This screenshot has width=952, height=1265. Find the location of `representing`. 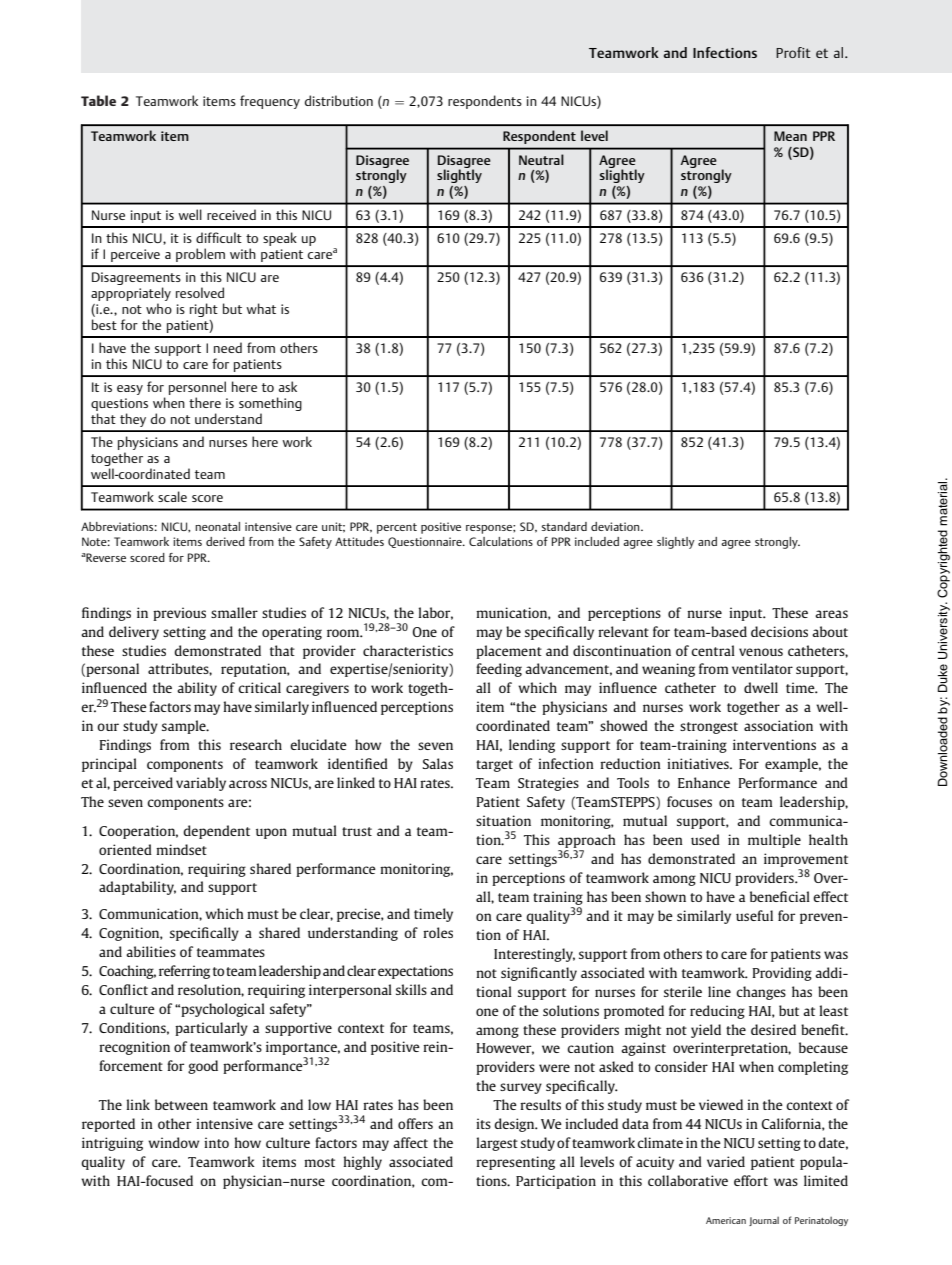

representing is located at coordinates (515, 1163).
